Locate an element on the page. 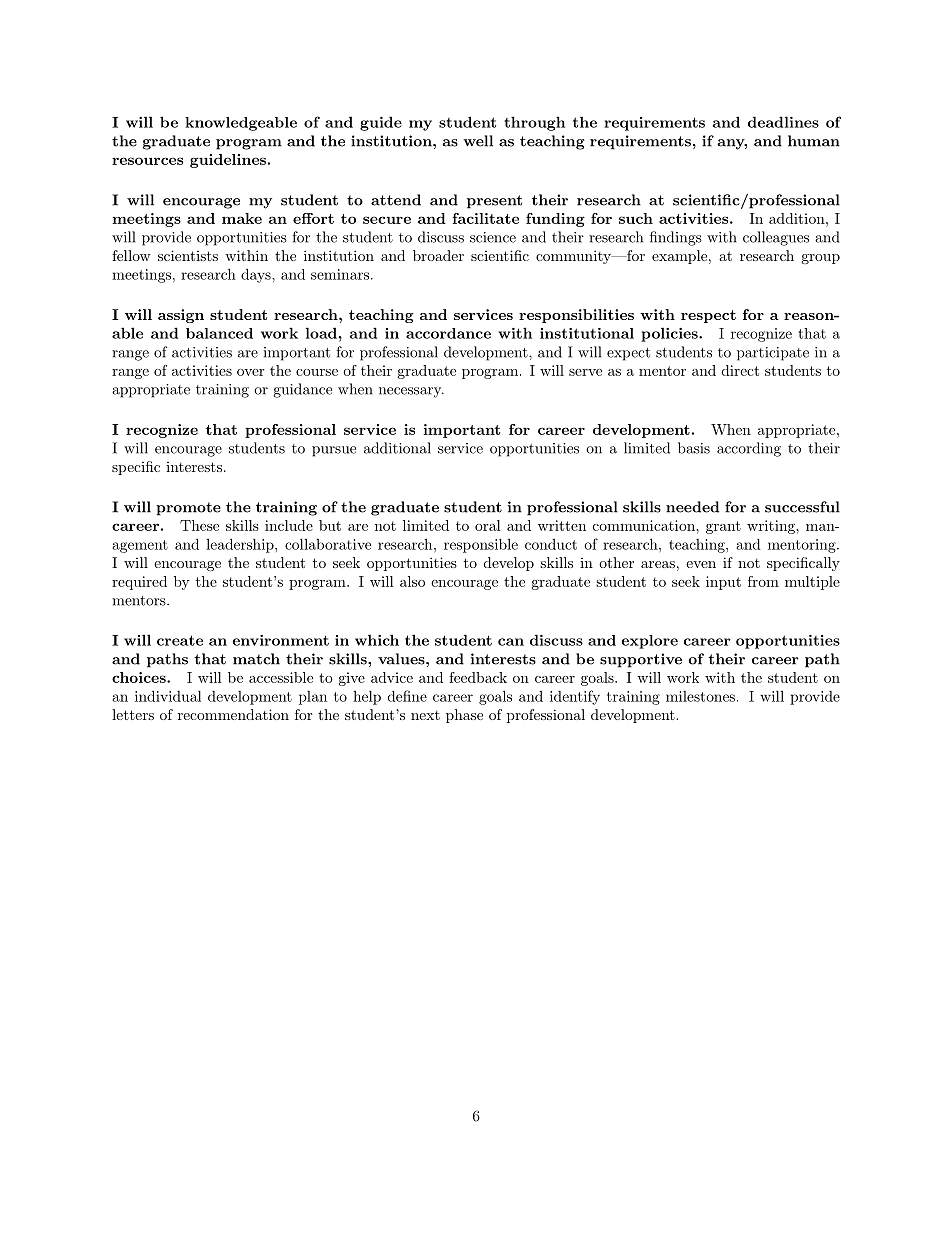 The width and height of the image is (952, 1233). grant is located at coordinates (723, 527).
